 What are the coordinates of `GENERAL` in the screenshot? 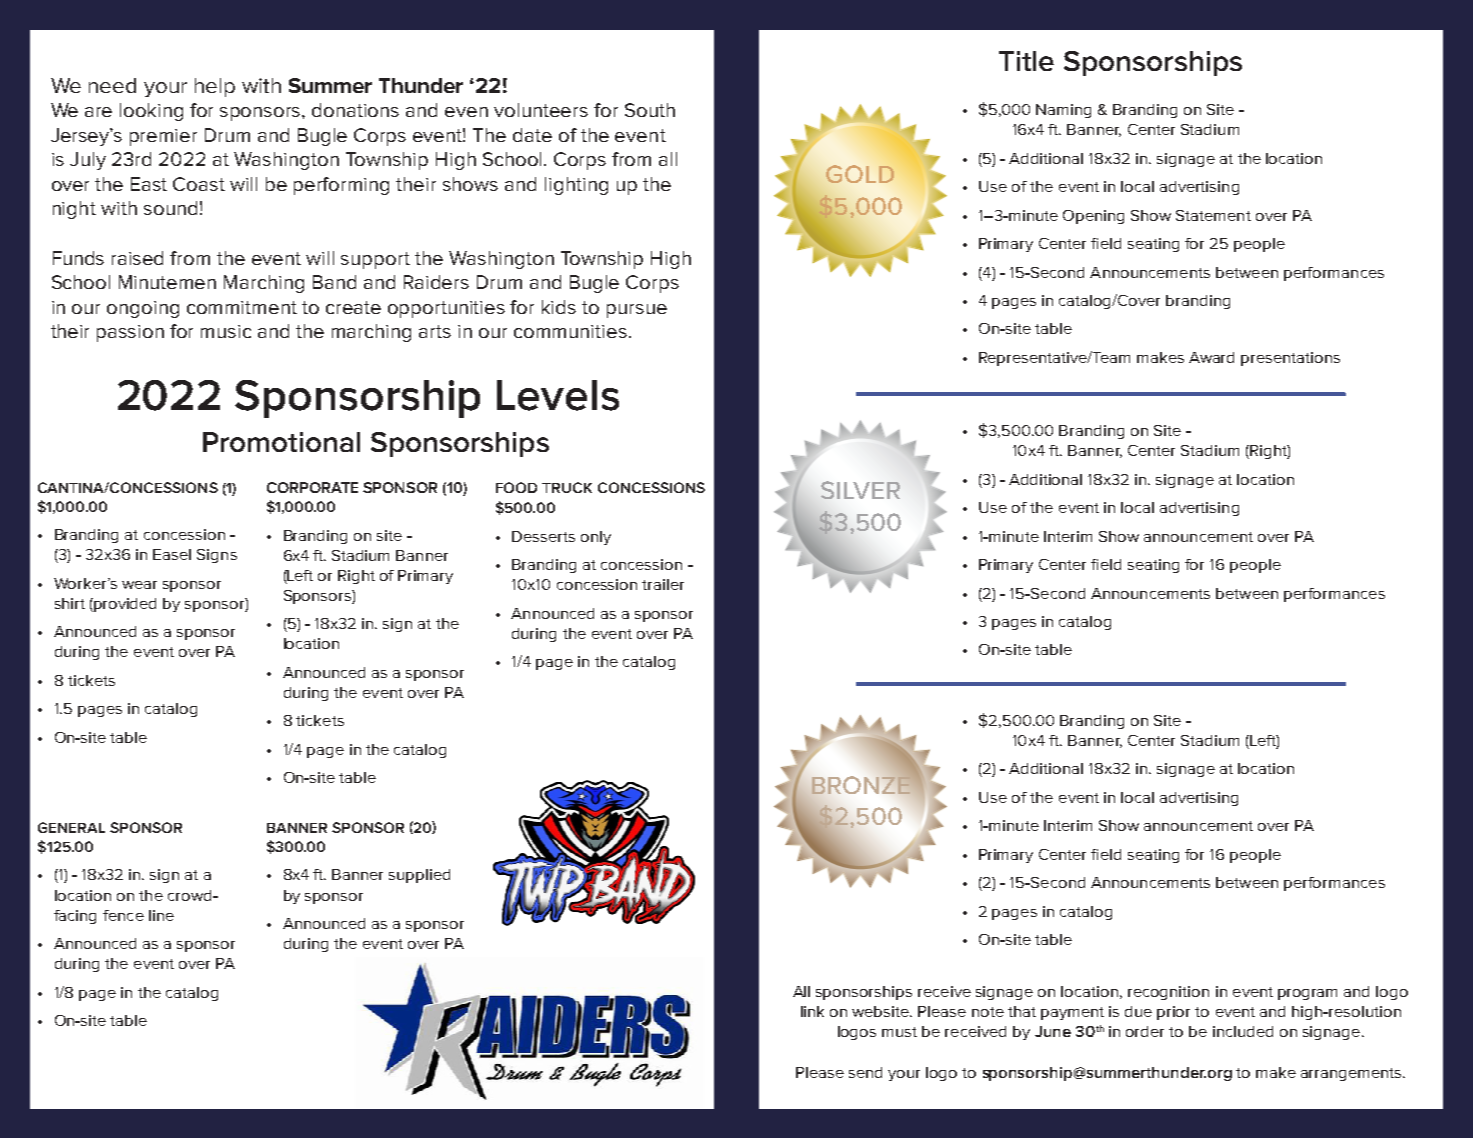 It's located at (71, 827).
